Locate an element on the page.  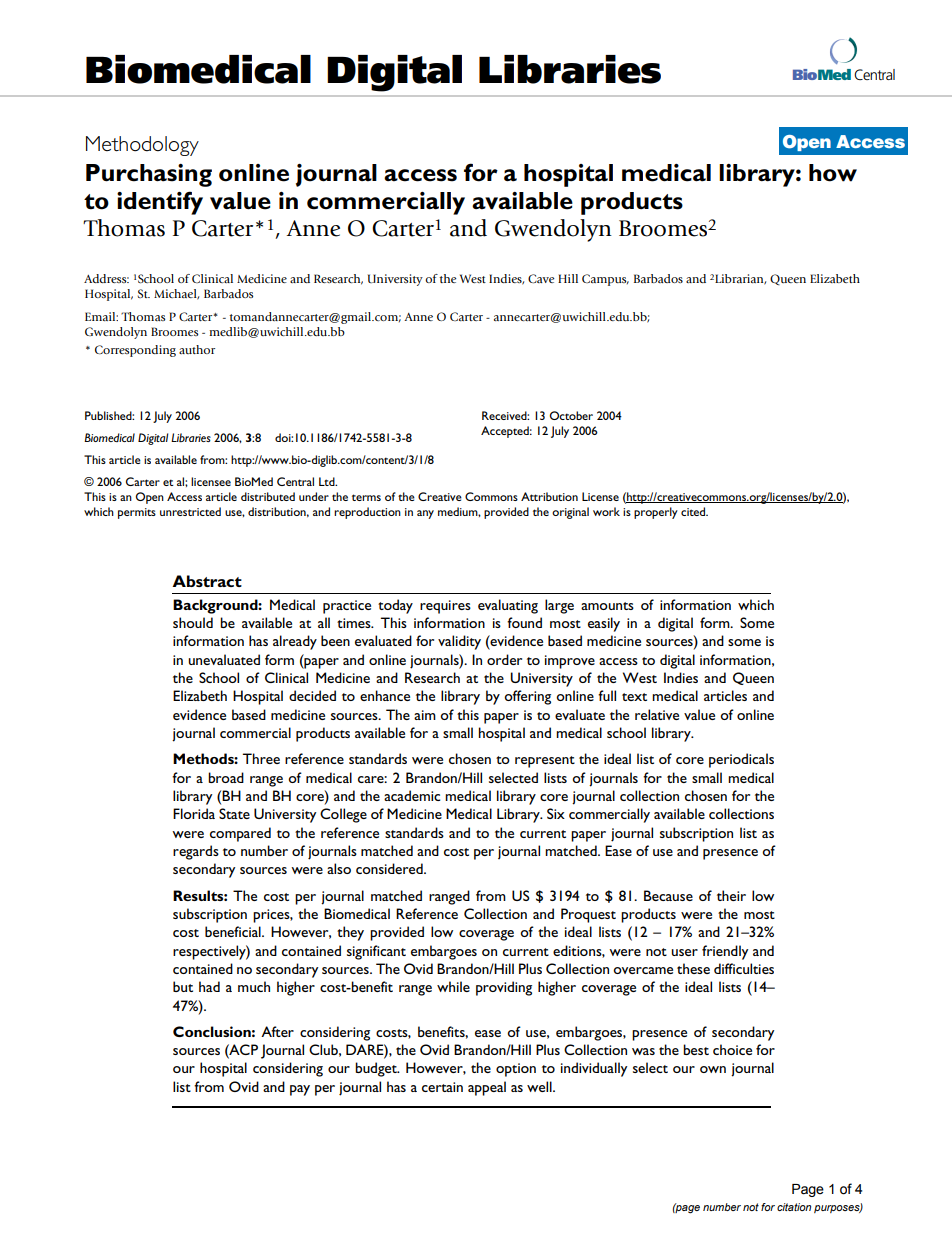
pay is located at coordinates (300, 1090).
